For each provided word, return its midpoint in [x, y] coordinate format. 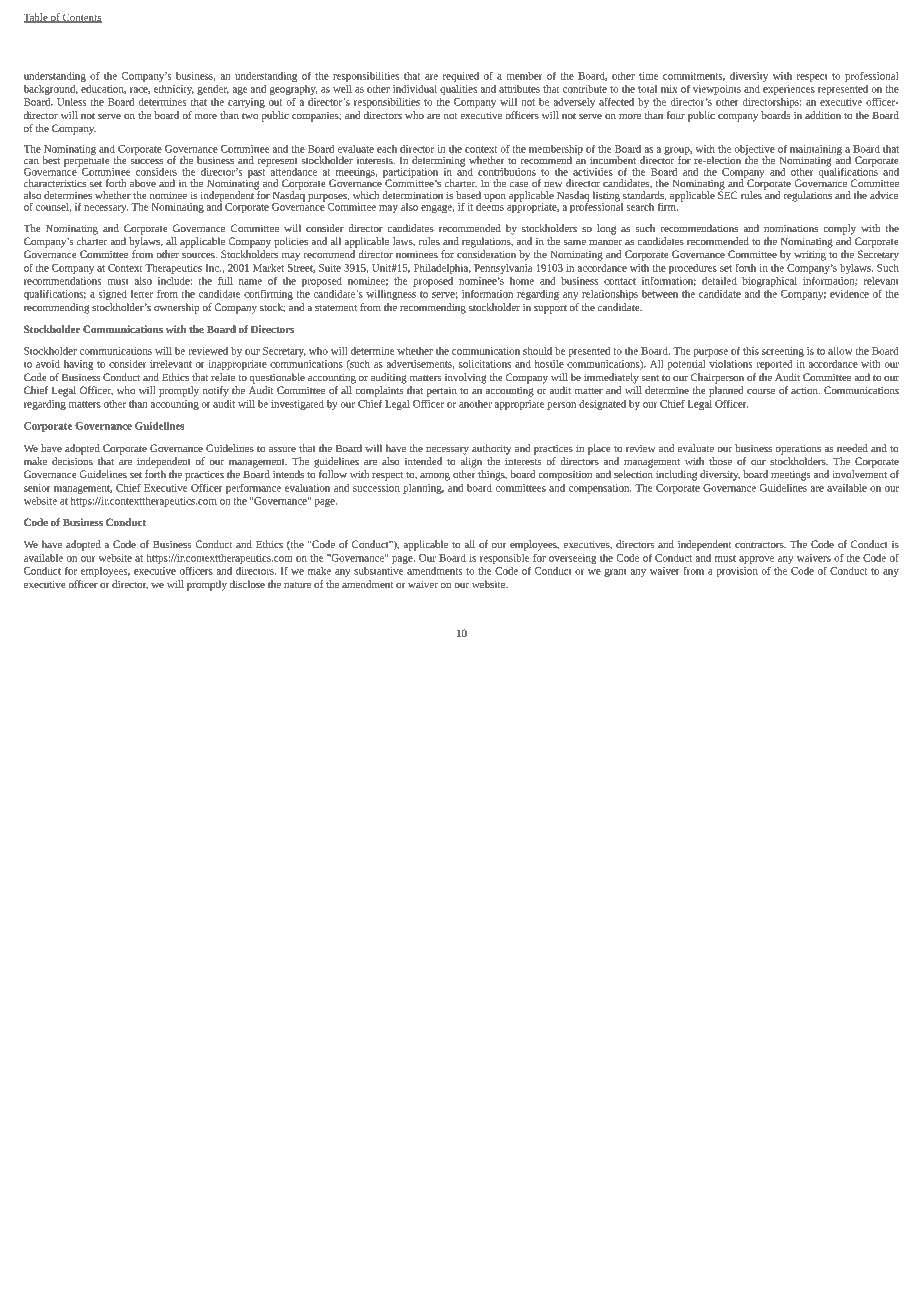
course [761, 391]
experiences [789, 90]
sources [199, 255]
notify [216, 391]
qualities [458, 90]
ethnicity [174, 90]
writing [810, 255]
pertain [442, 391]
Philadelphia [442, 269]
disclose [247, 584]
